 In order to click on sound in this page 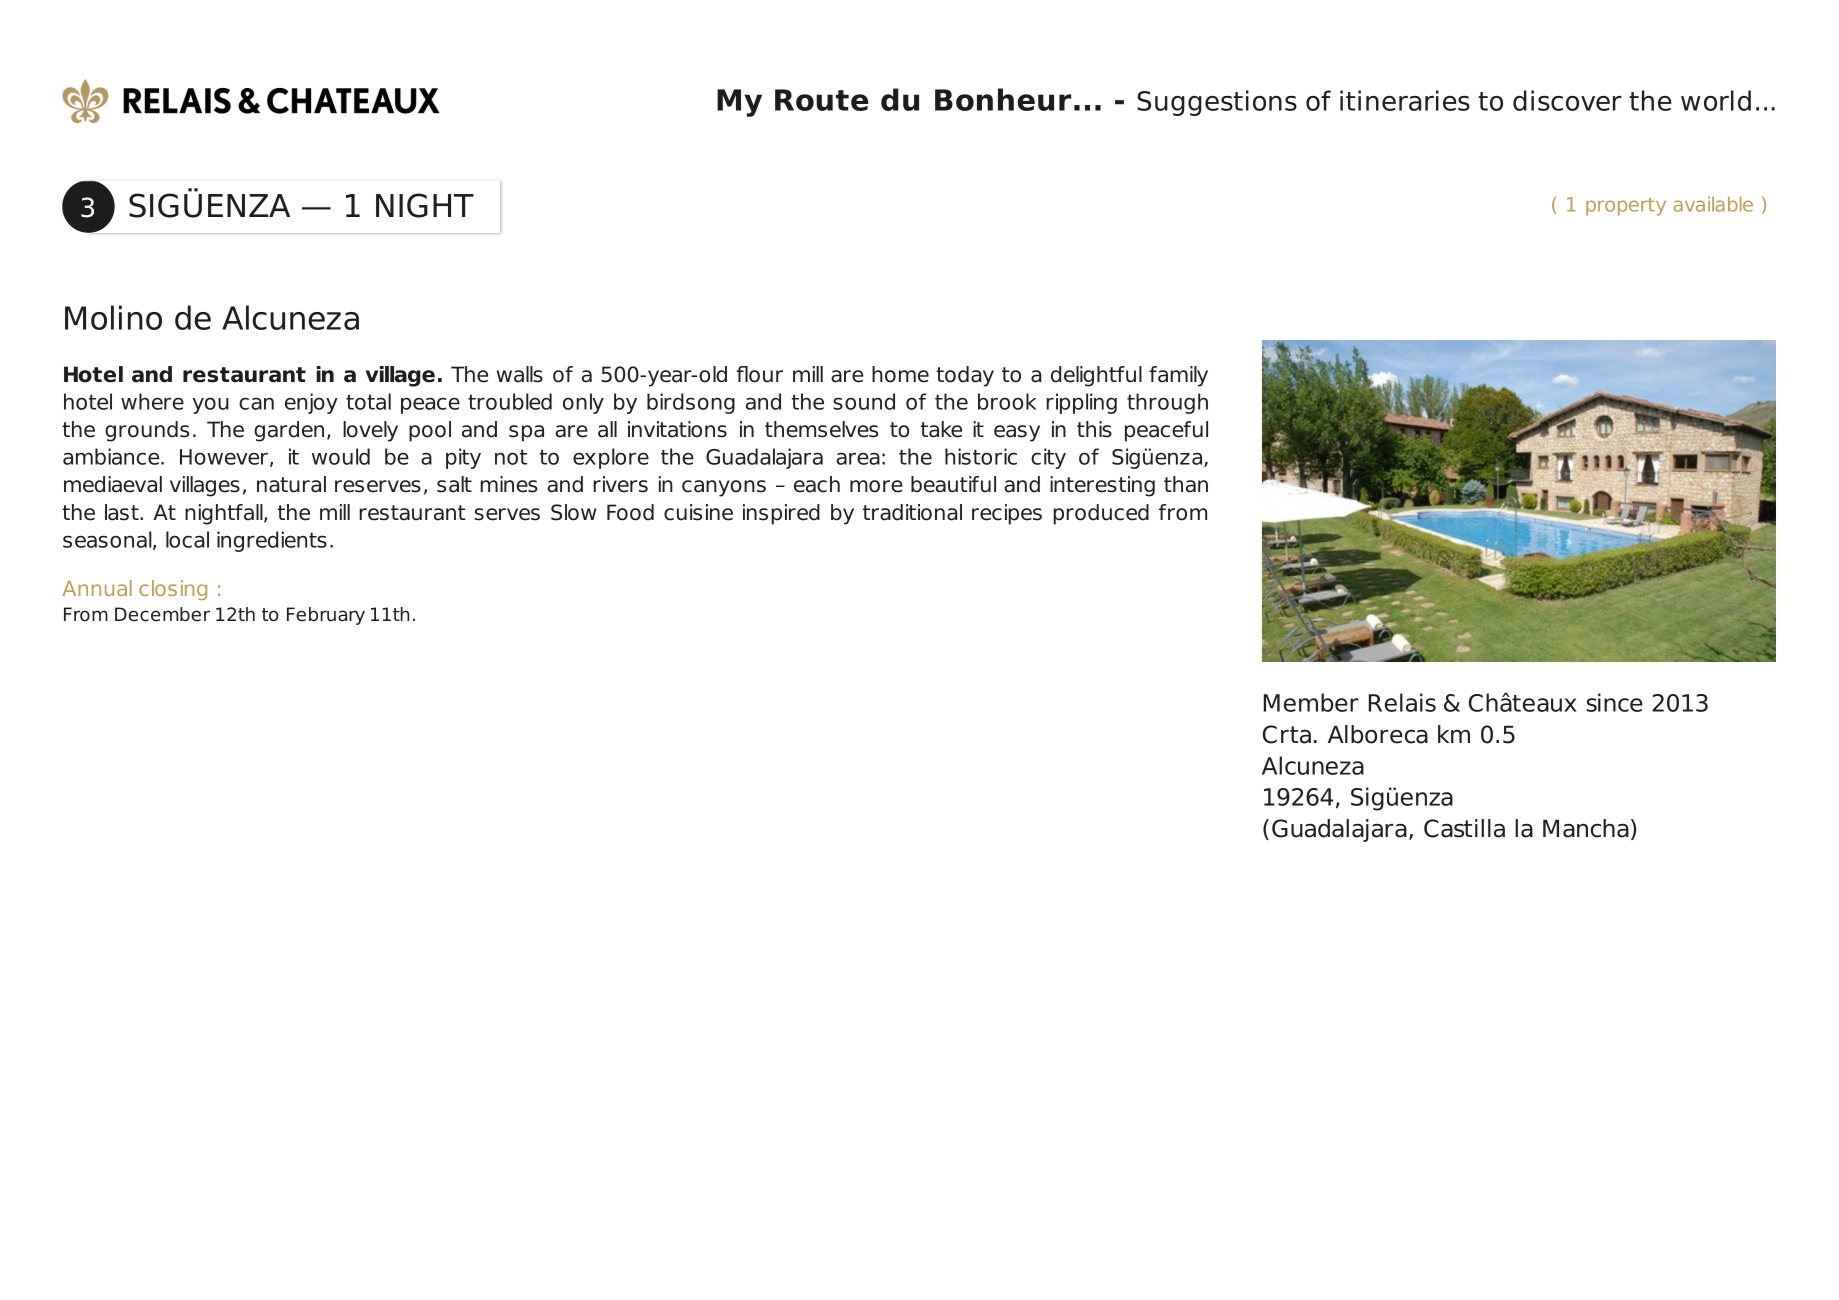, I will do `click(864, 401)`.
